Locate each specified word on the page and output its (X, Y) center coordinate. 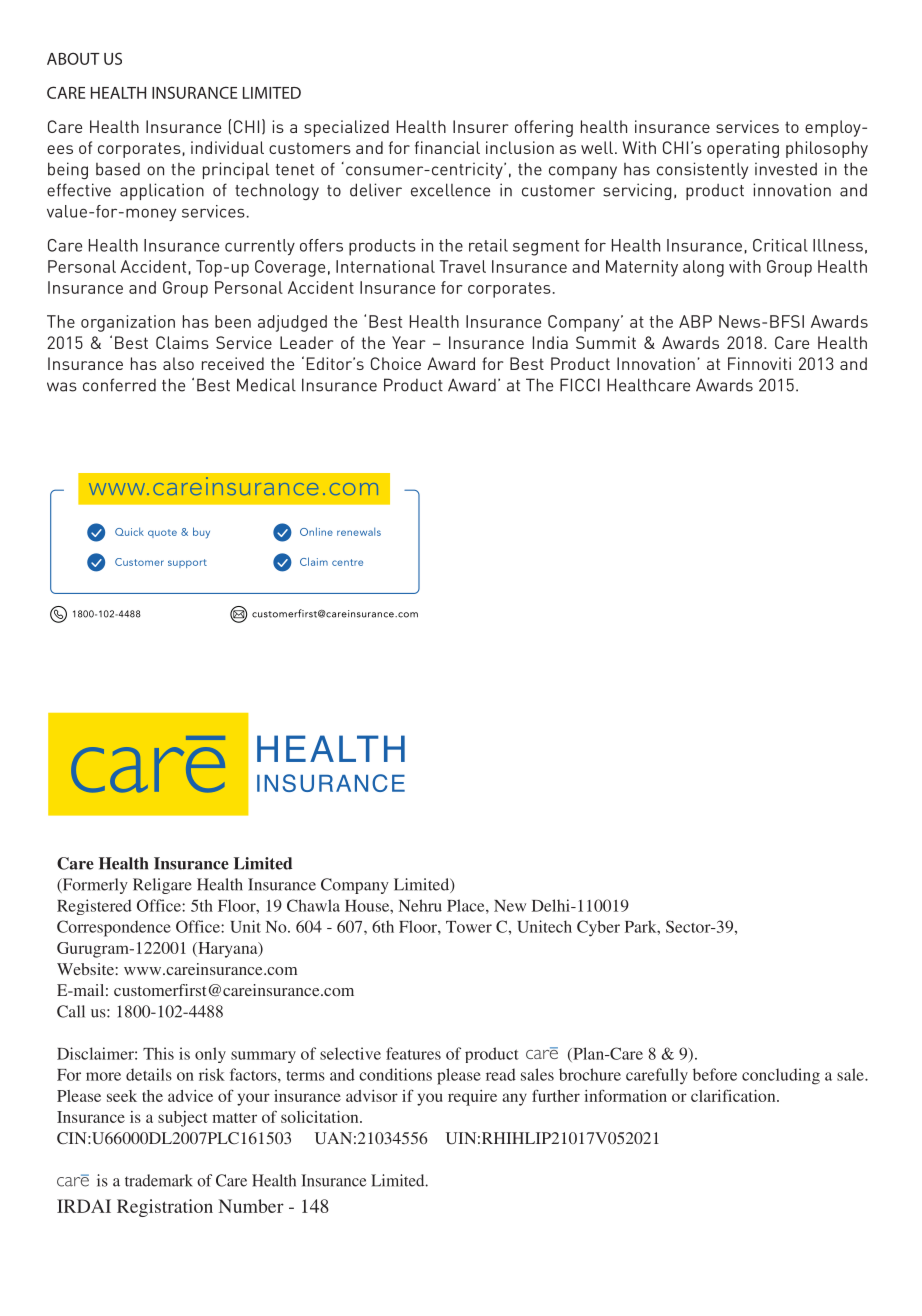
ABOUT (73, 58)
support (187, 563)
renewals (359, 531)
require (472, 1098)
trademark (159, 1180)
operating (743, 149)
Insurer (480, 126)
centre (347, 562)
